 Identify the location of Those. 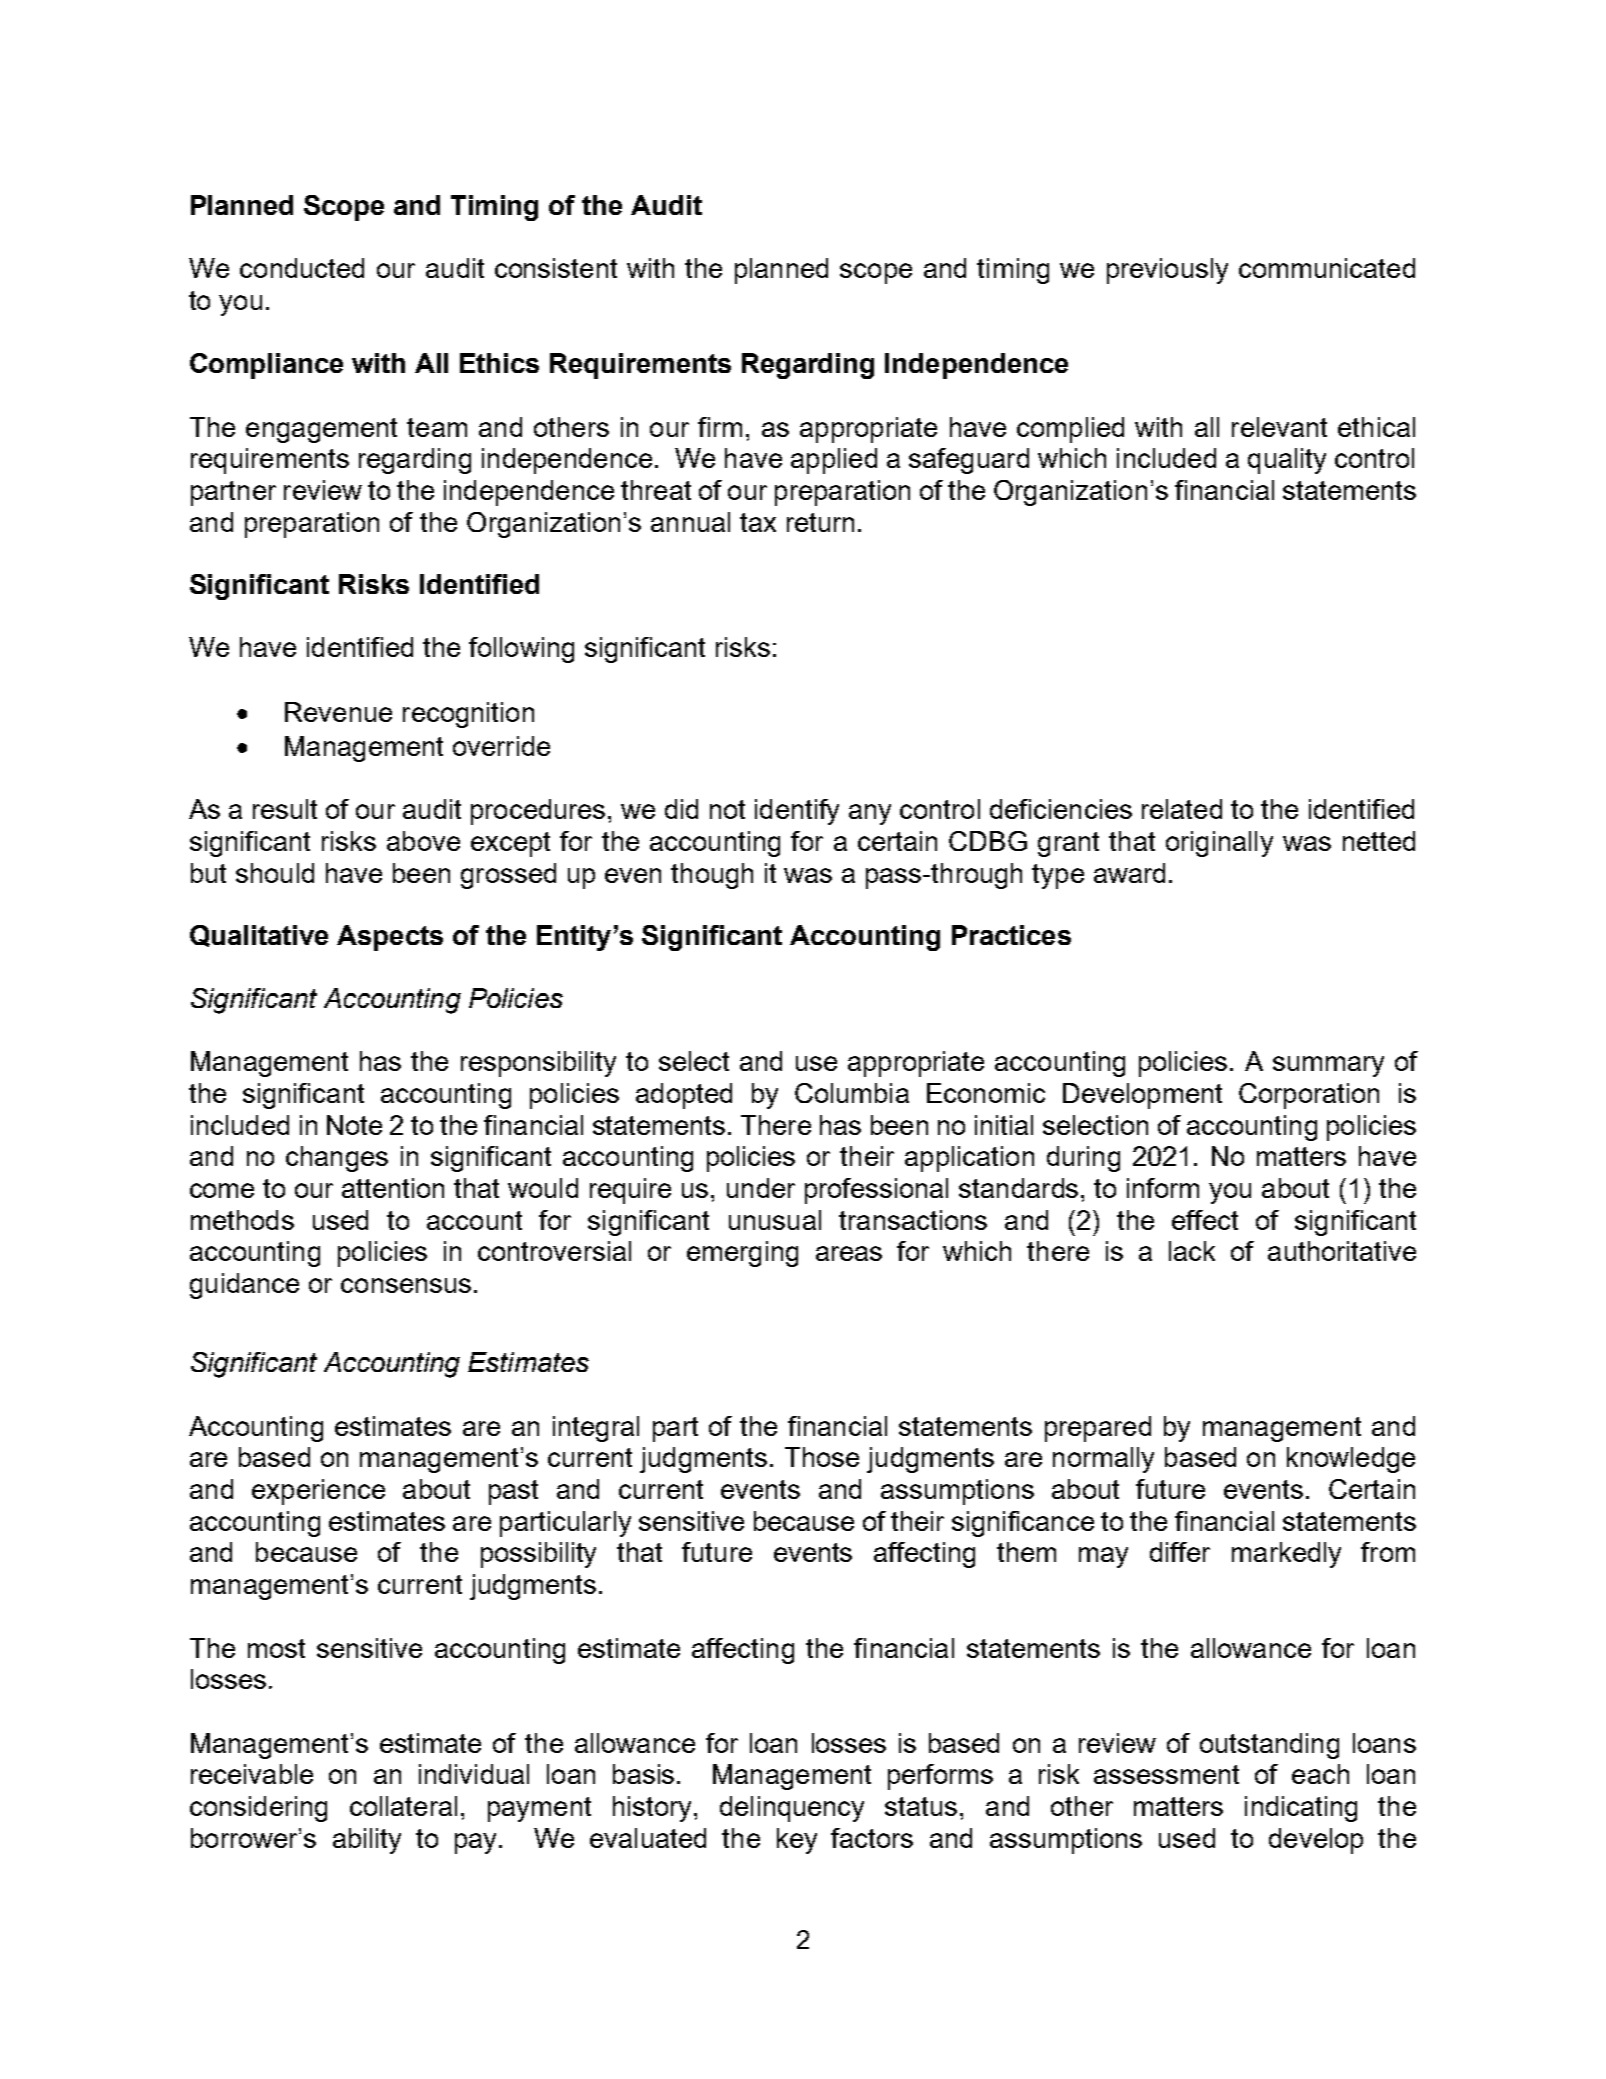
(822, 1457).
